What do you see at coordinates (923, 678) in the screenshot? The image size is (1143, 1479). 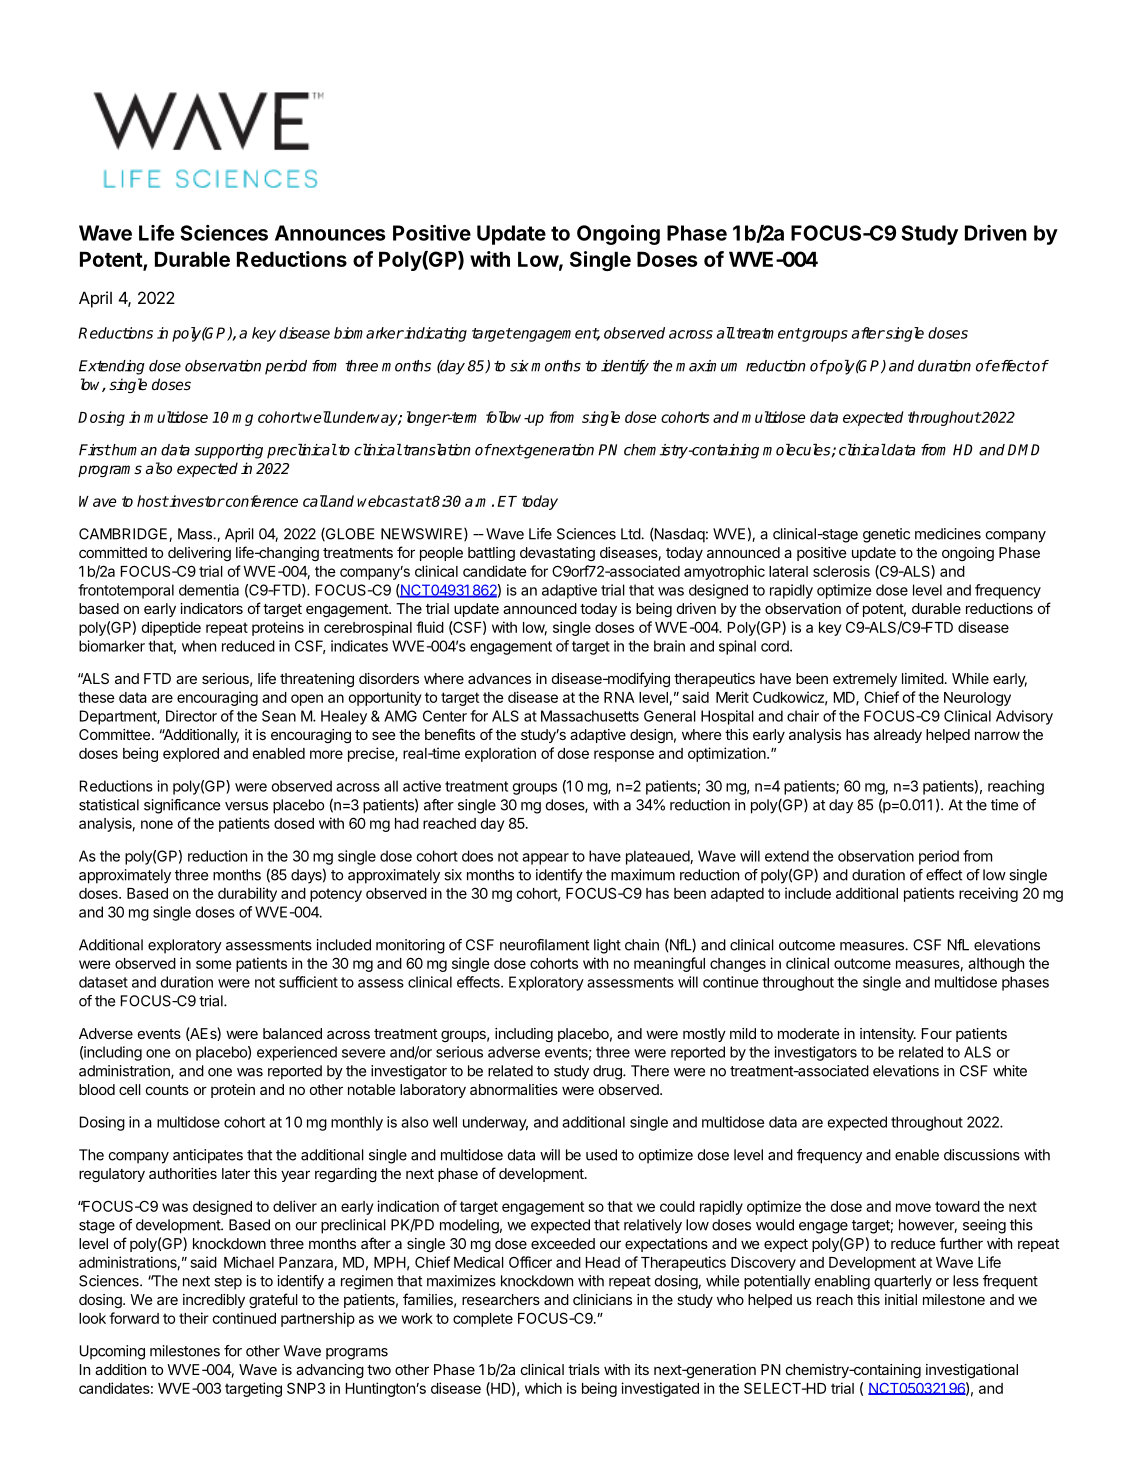 I see `limited` at bounding box center [923, 678].
